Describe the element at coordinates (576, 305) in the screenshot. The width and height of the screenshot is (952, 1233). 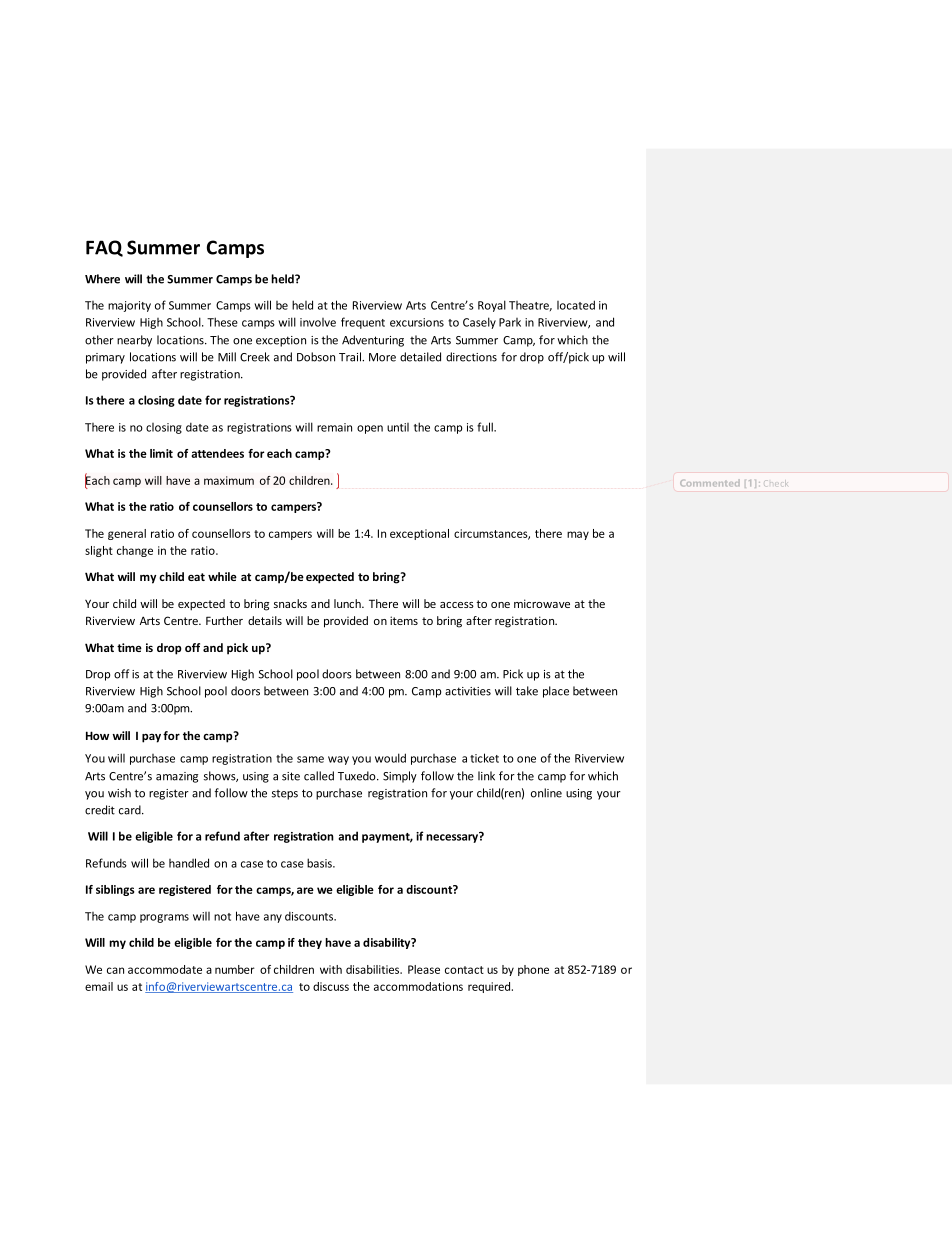
I see `located` at that location.
